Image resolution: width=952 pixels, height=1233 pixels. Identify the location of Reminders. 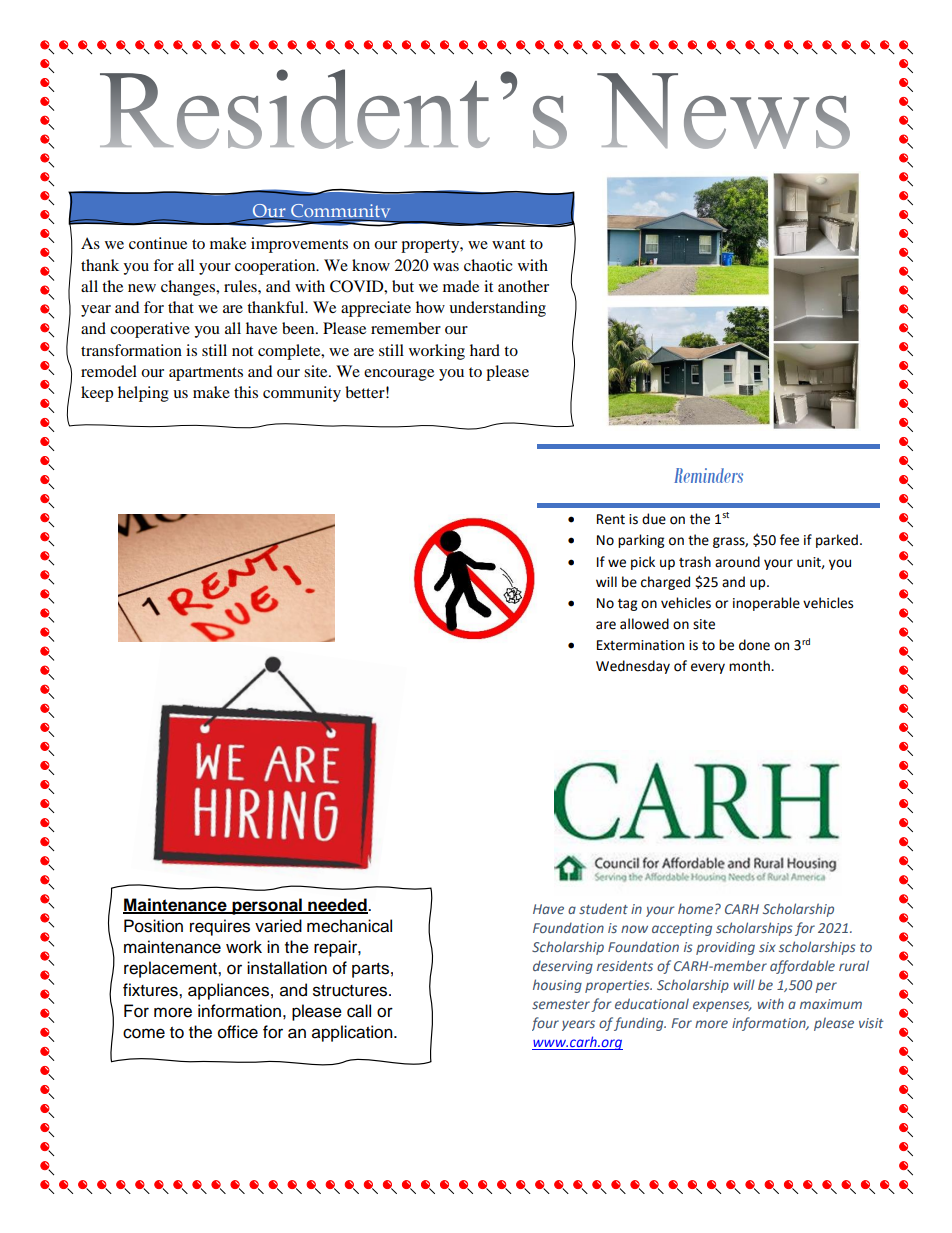
(708, 475).
